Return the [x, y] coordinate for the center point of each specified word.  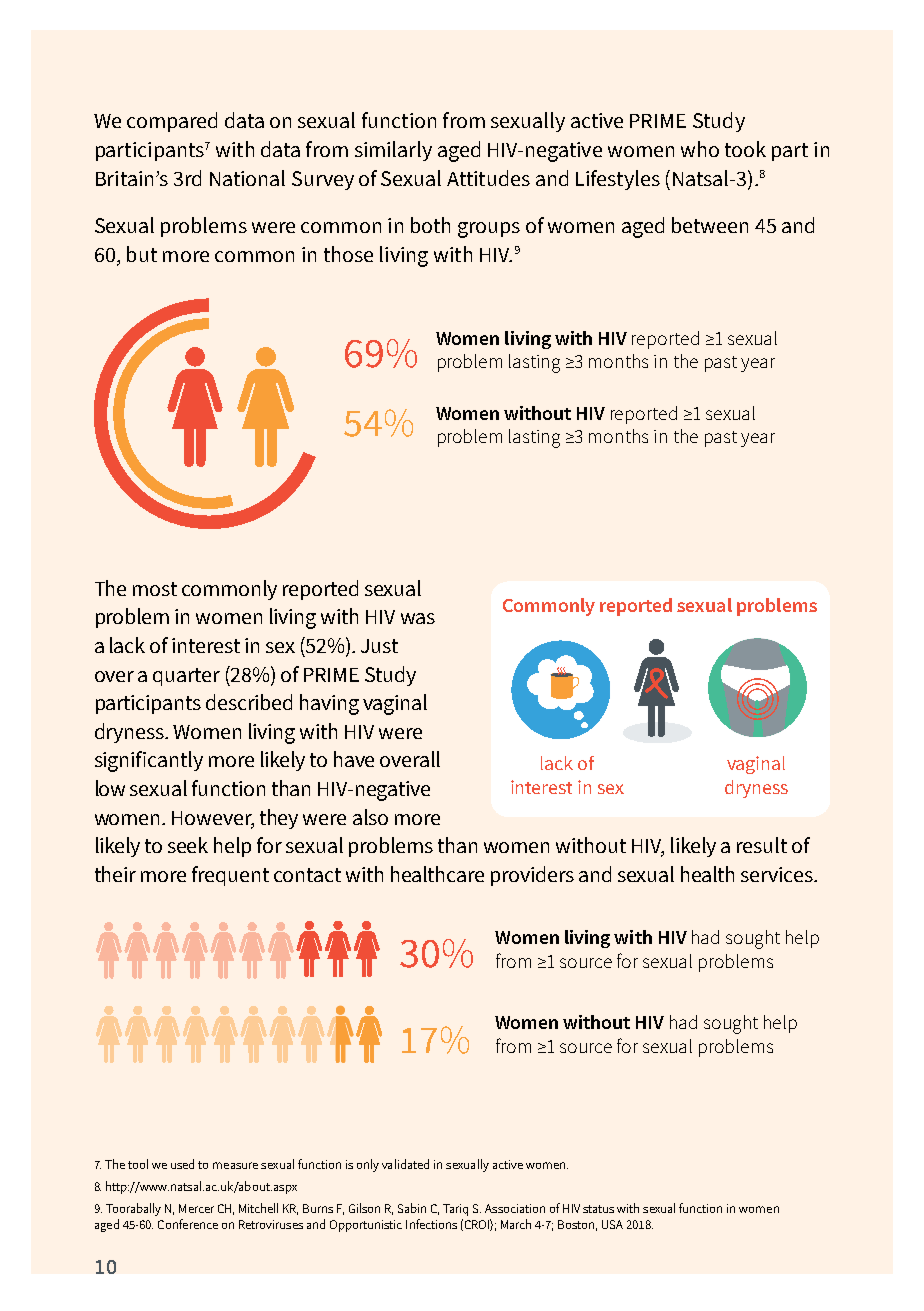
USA [612, 1224]
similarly [393, 151]
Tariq [455, 1210]
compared [172, 122]
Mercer [196, 1208]
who [700, 149]
